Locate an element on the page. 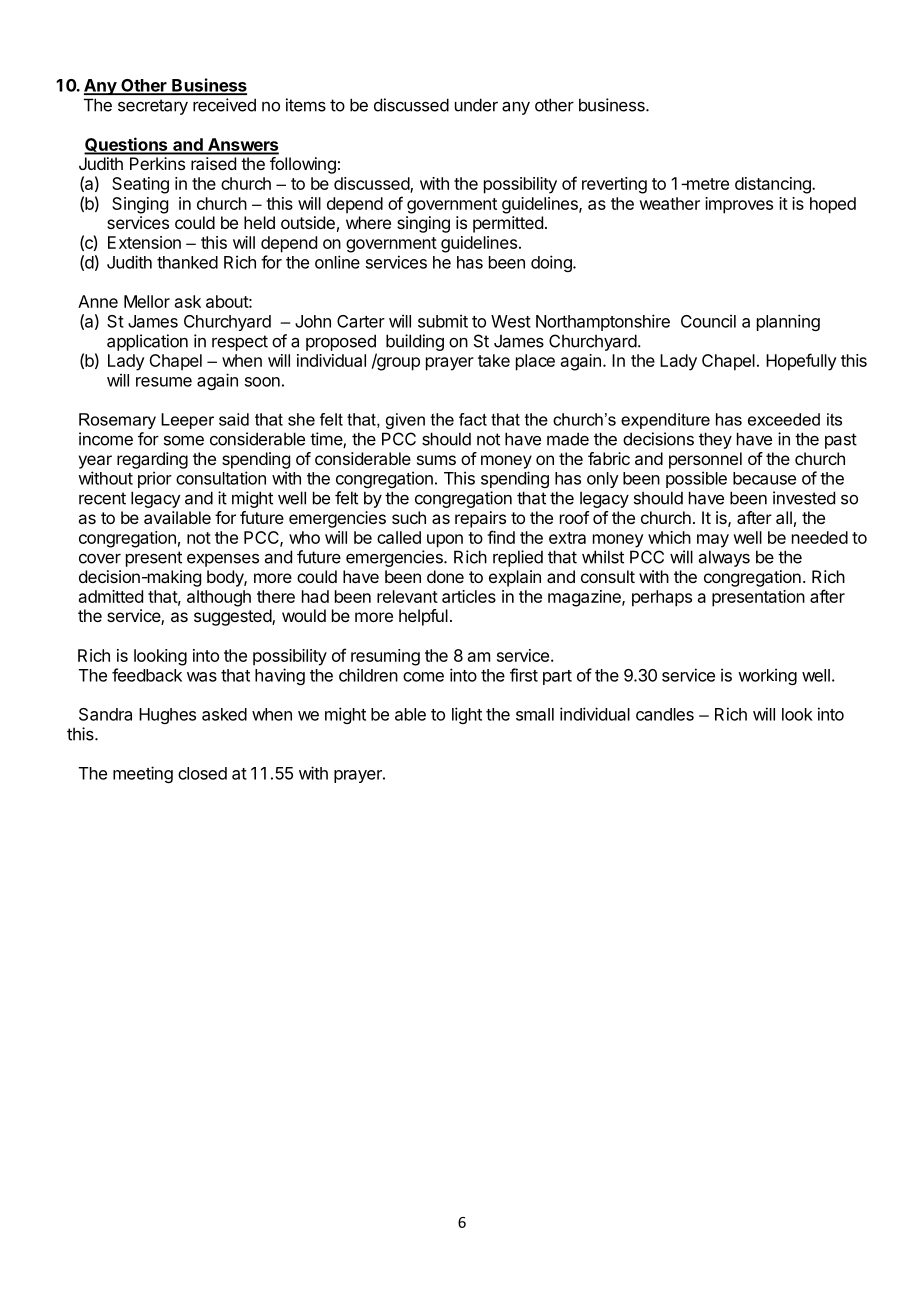 Image resolution: width=924 pixels, height=1308 pixels. under is located at coordinates (476, 105).
